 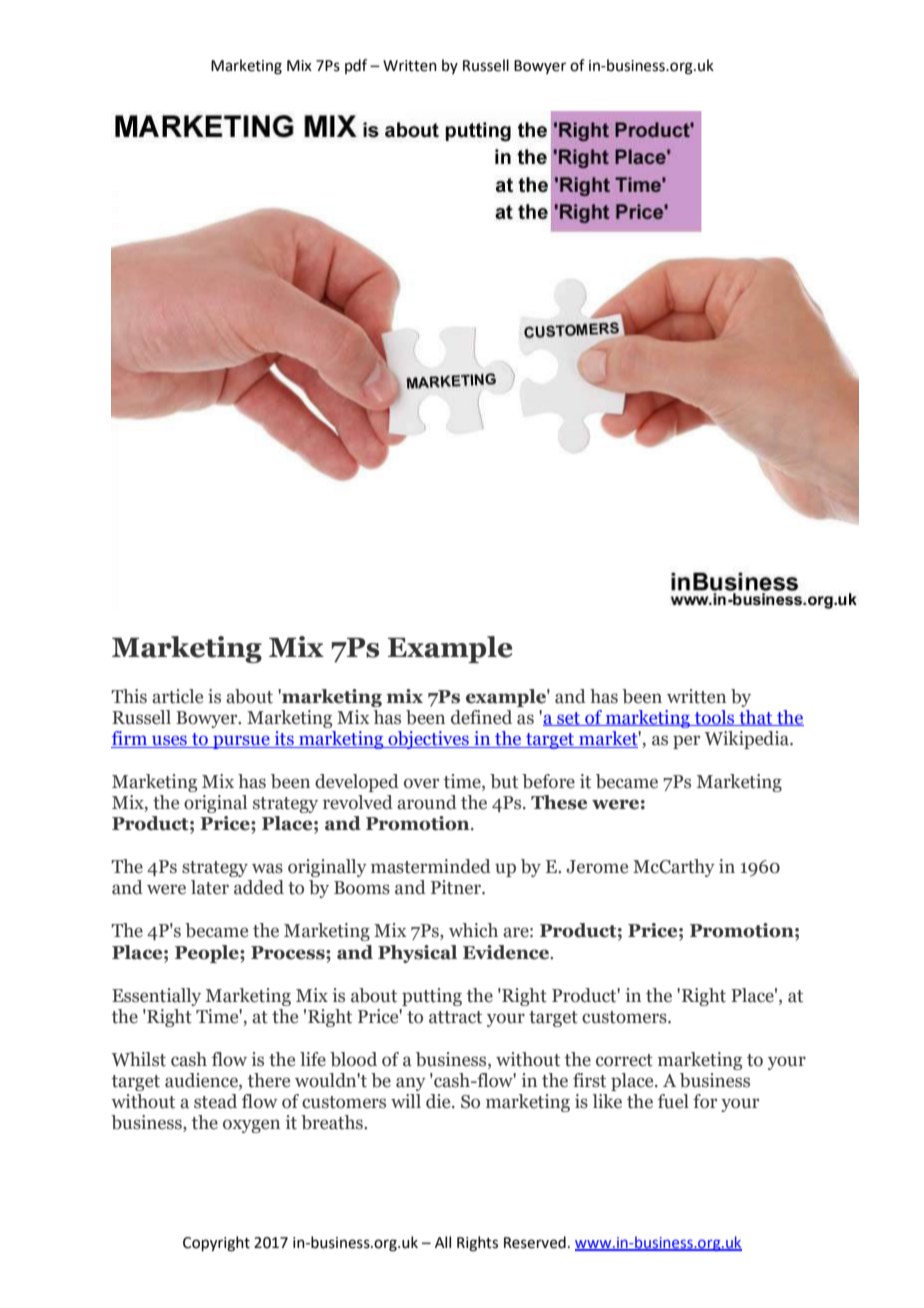 I want to click on defined, so click(x=481, y=717).
